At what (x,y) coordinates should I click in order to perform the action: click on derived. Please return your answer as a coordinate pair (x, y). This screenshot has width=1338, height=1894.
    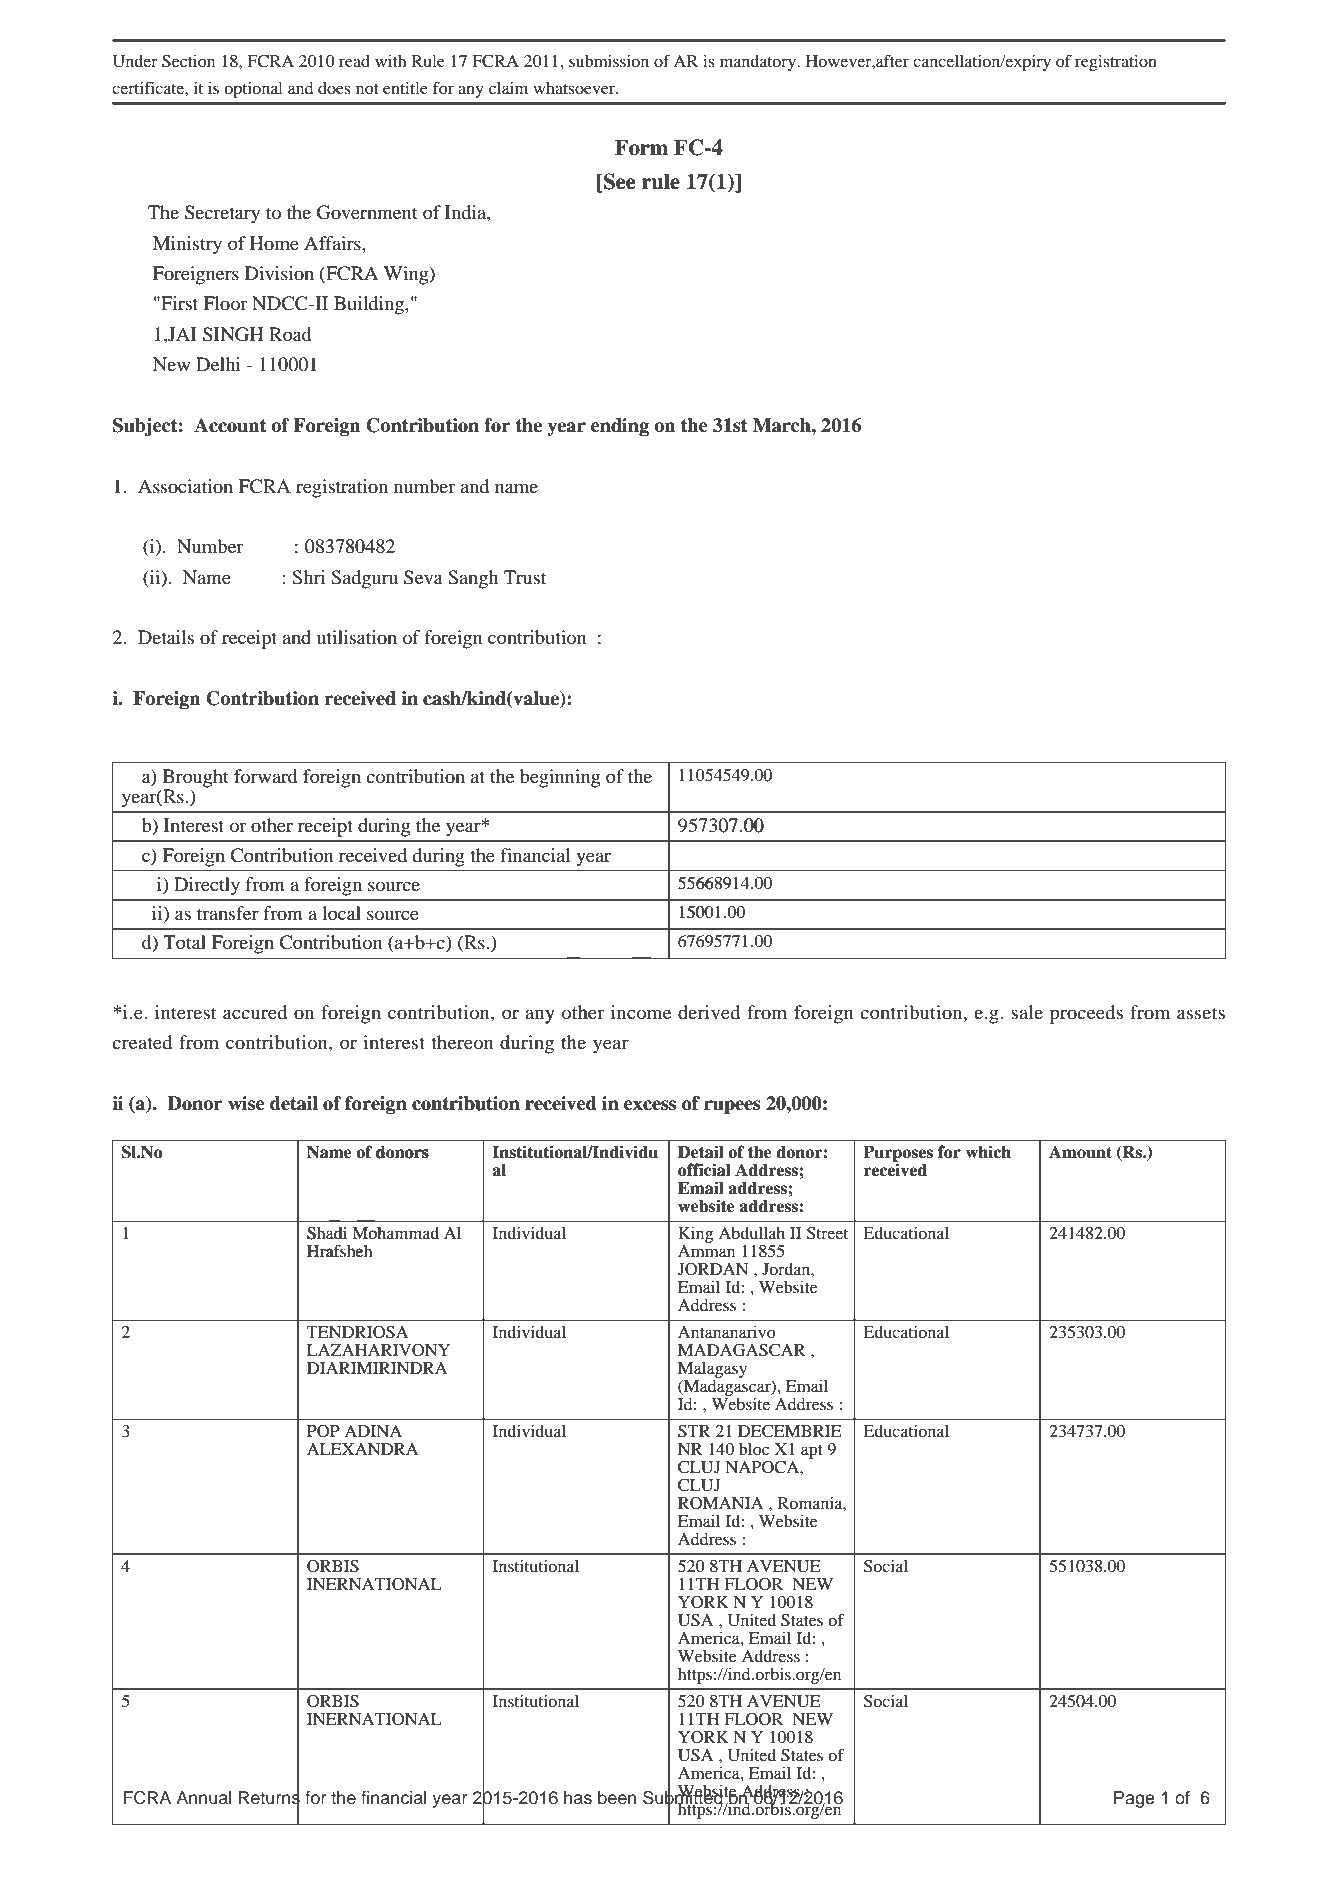
    Looking at the image, I should click on (709, 1012).
